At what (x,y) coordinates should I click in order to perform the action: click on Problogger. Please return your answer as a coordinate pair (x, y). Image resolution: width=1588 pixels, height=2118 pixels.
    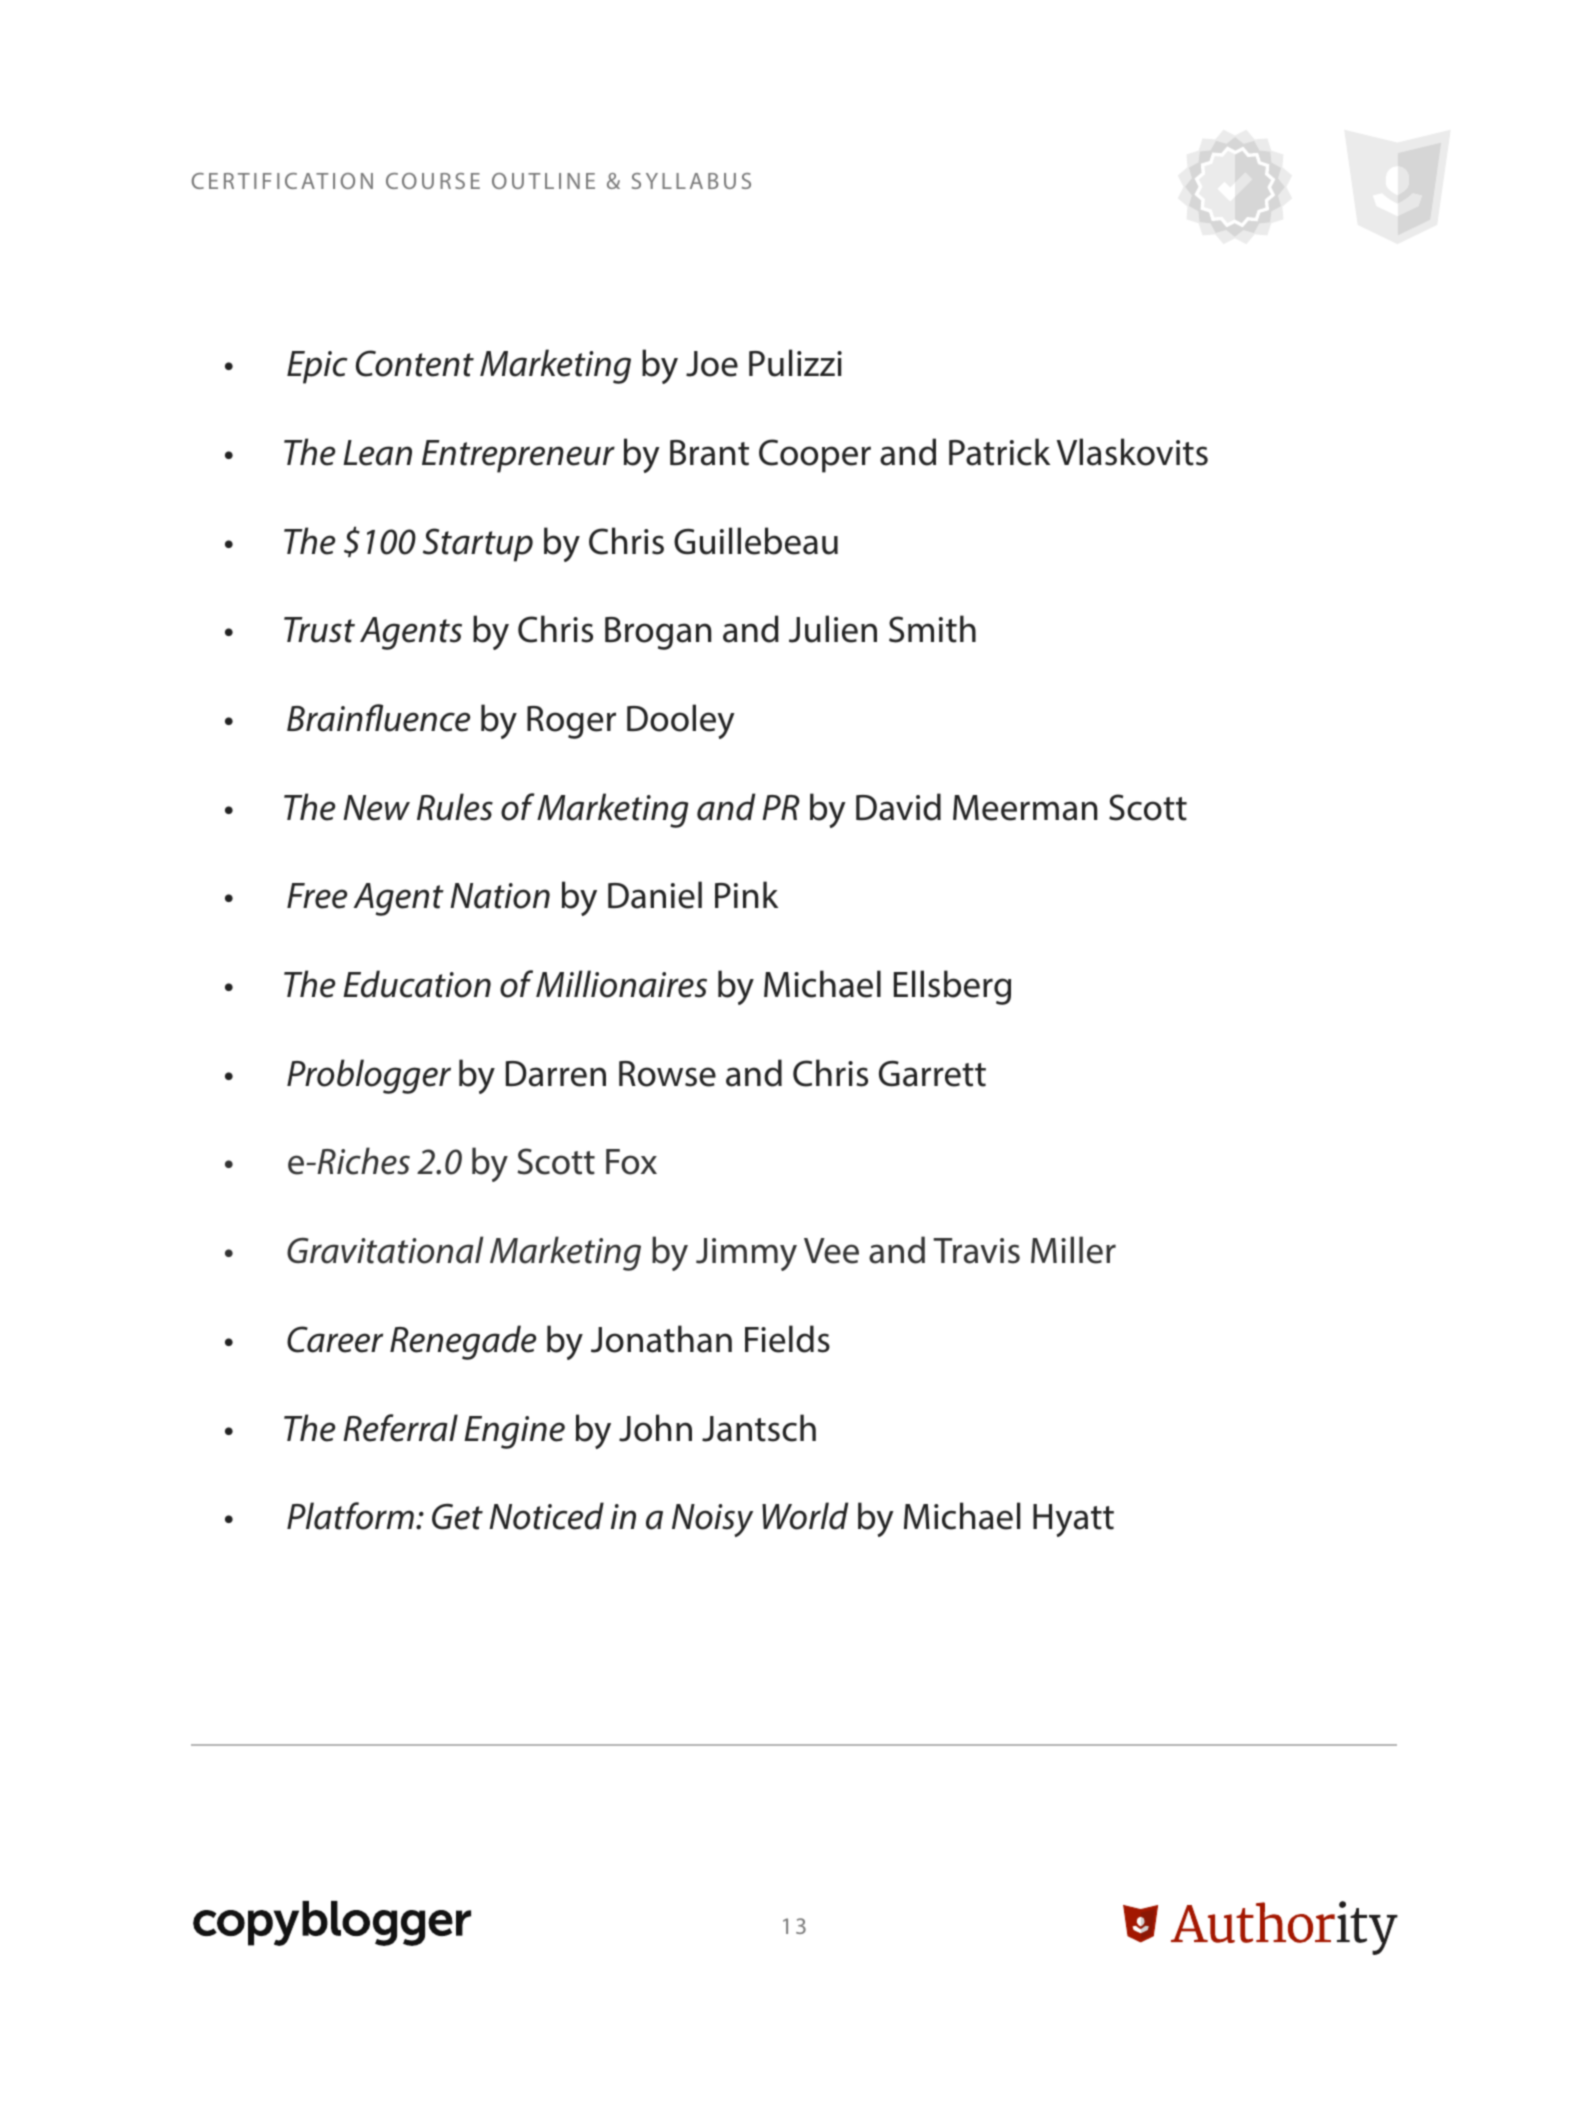
    Looking at the image, I should click on (369, 1076).
